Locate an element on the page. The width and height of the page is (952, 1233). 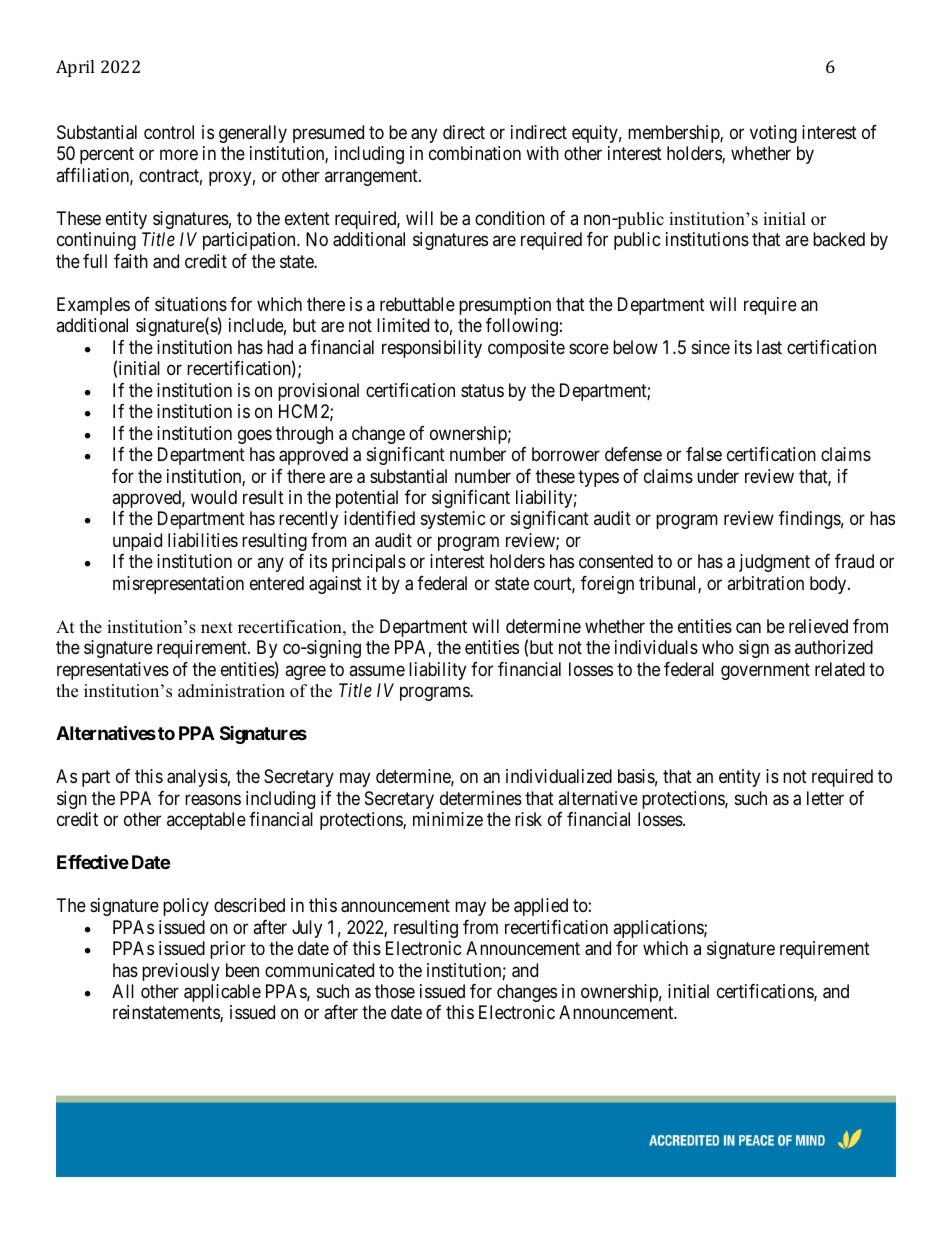
combination is located at coordinates (475, 153).
